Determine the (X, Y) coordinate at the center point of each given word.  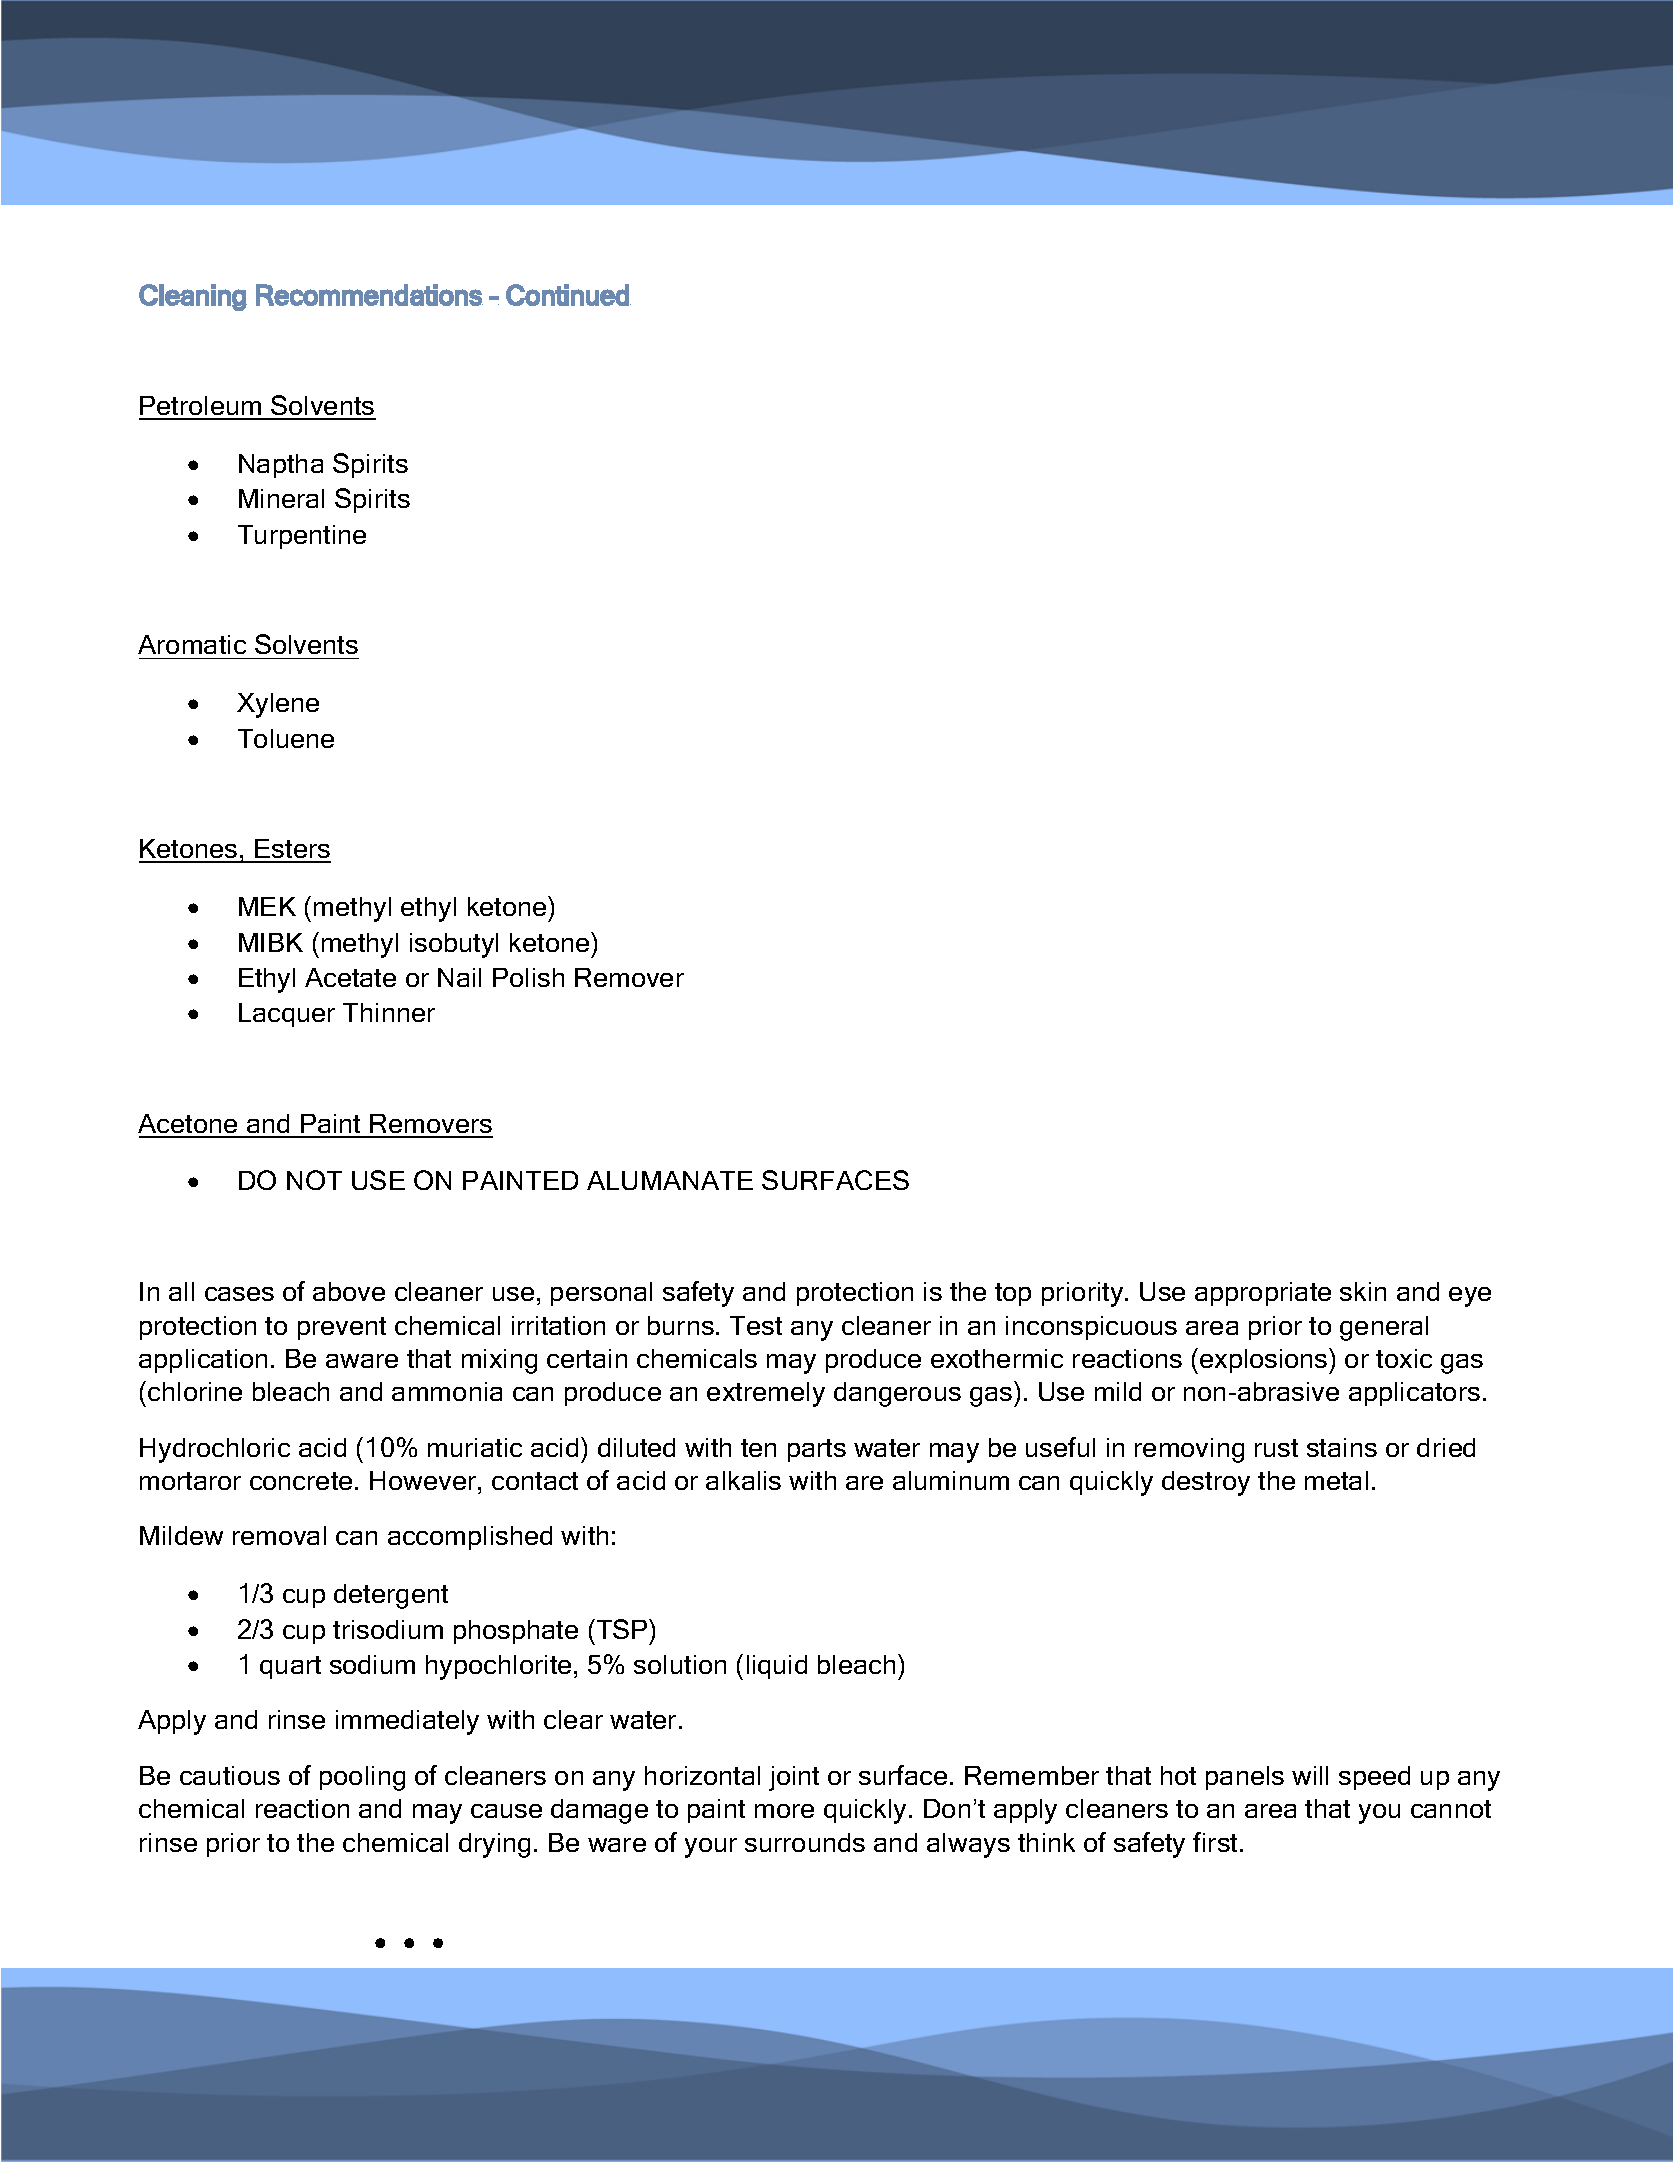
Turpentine (302, 537)
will (1310, 1775)
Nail (459, 977)
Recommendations (369, 295)
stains (1342, 1447)
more (784, 1811)
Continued (568, 295)
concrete (301, 1481)
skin (1363, 1291)
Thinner (389, 1012)
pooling (362, 1778)
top (1013, 1294)
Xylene (278, 705)
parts (817, 1450)
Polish (528, 977)
